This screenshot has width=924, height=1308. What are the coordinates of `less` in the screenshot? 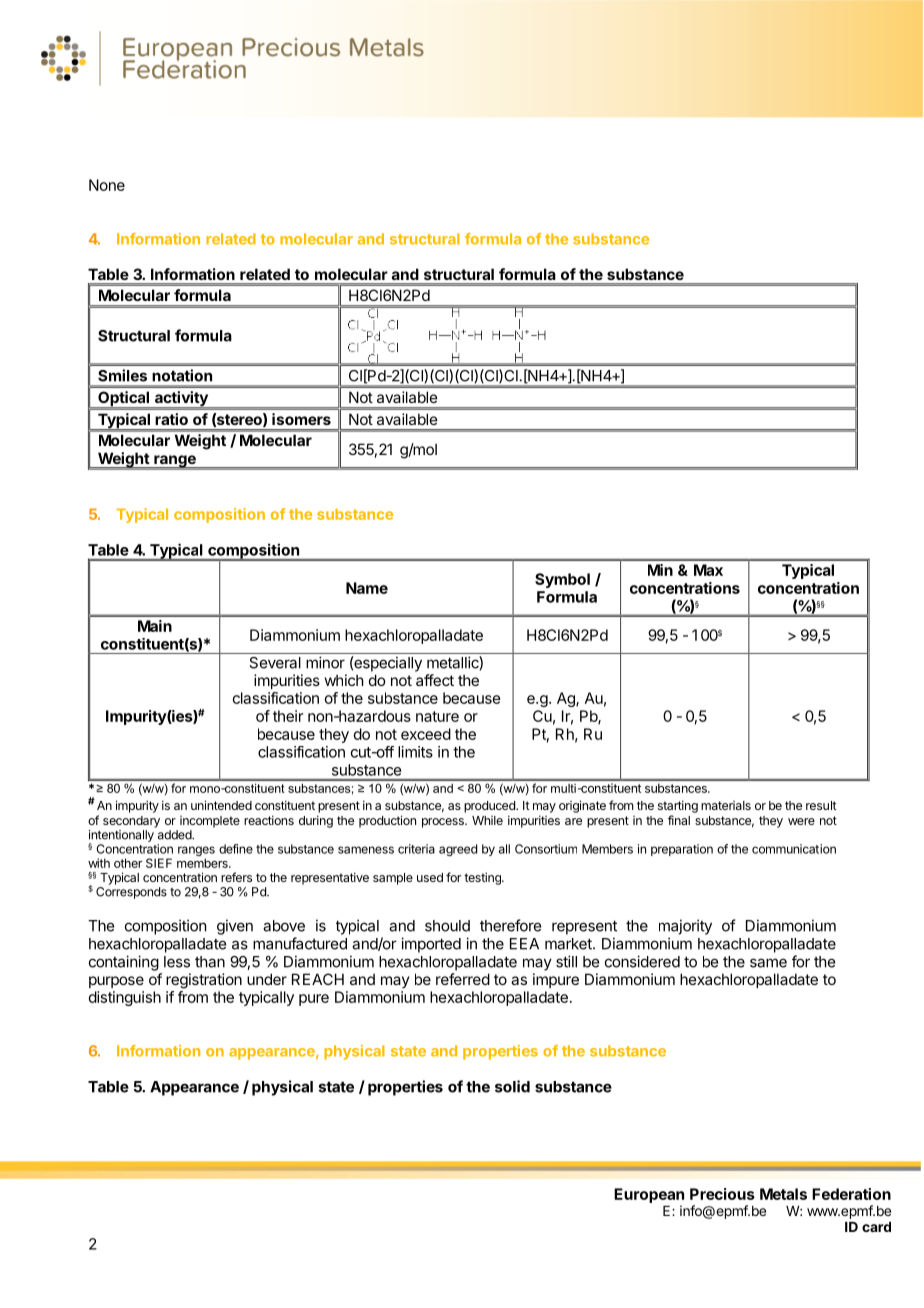 It's located at (177, 962).
